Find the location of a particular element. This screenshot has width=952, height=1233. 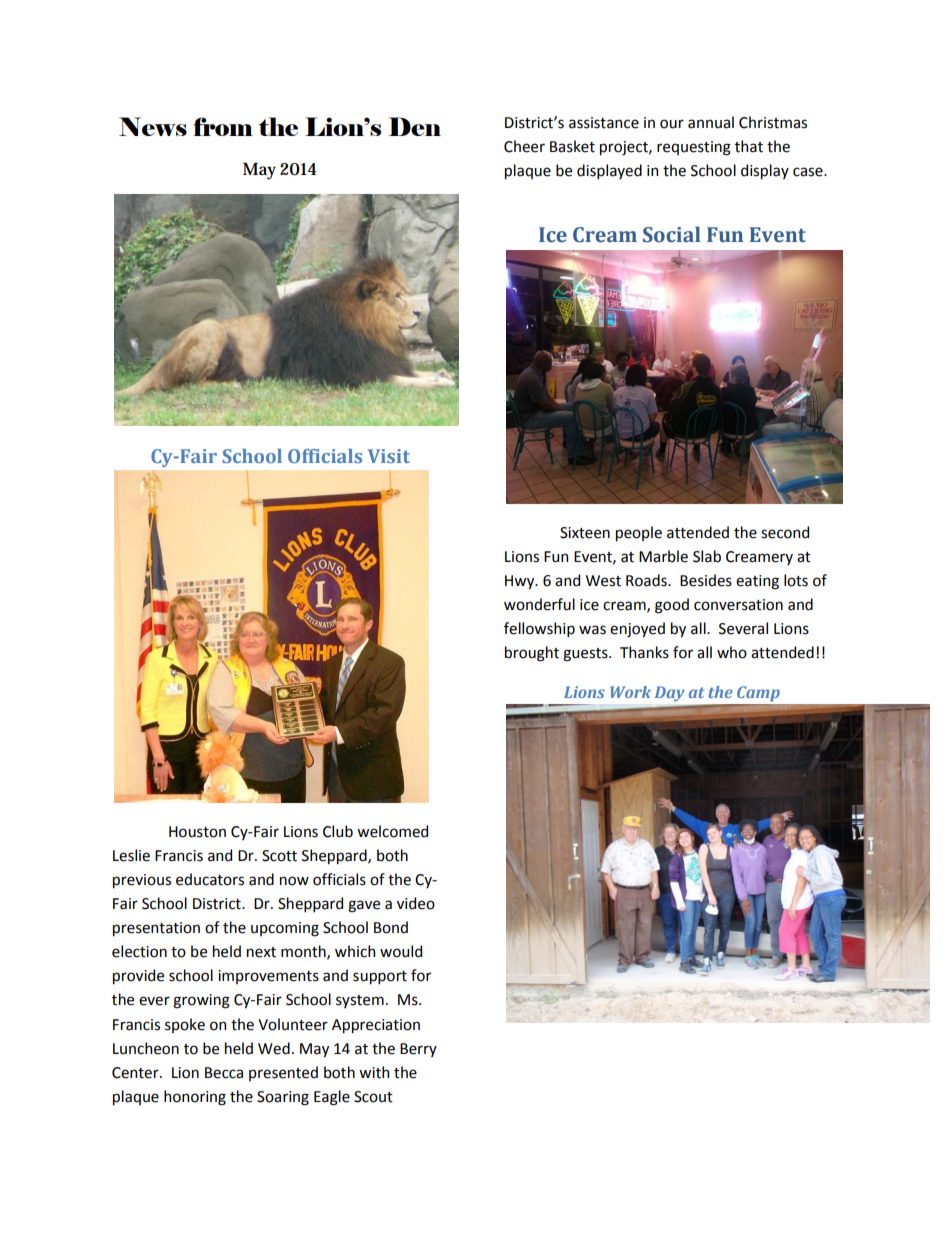

Becca is located at coordinates (224, 1073).
